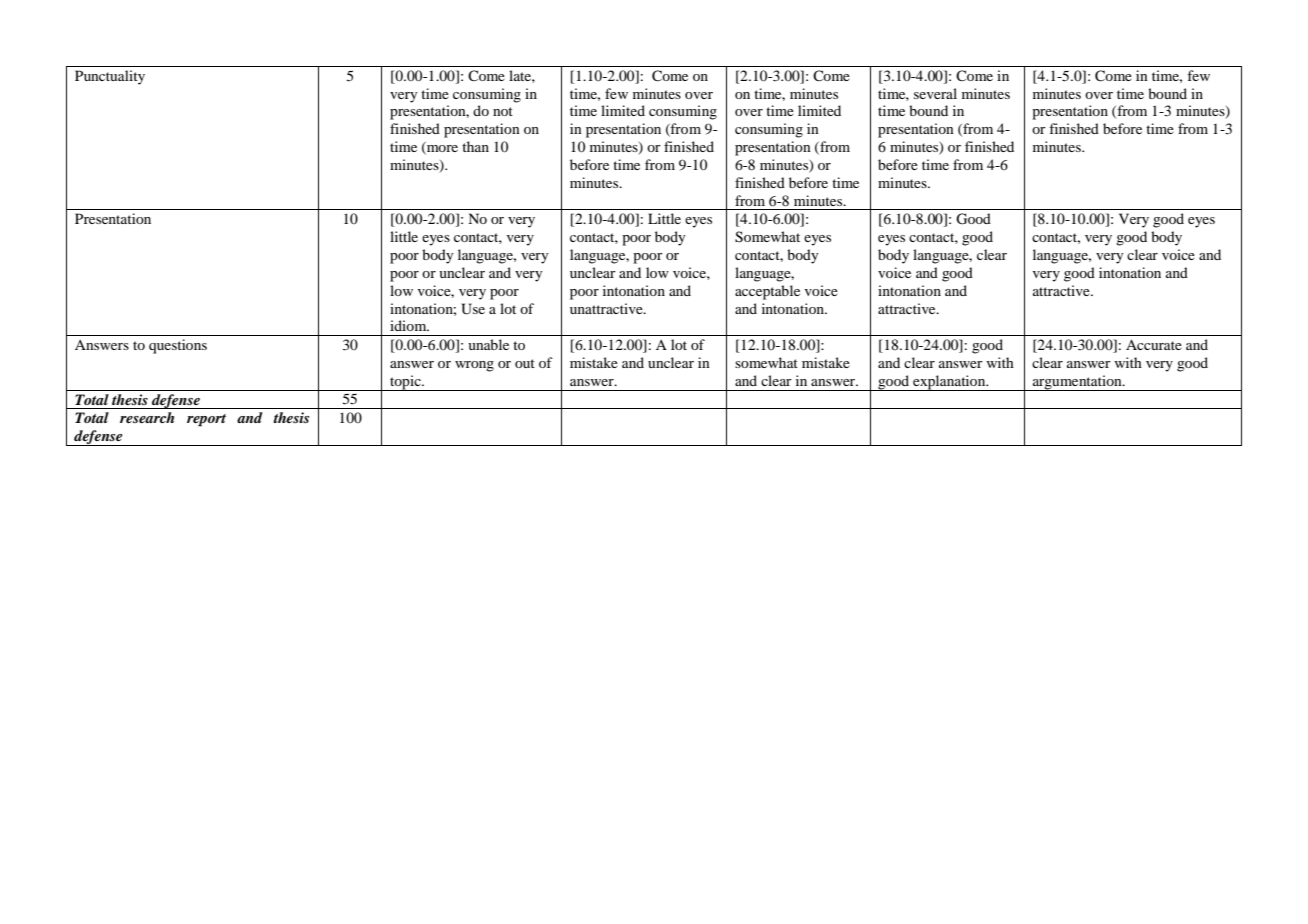  What do you see at coordinates (935, 93) in the document?
I see `several` at bounding box center [935, 93].
